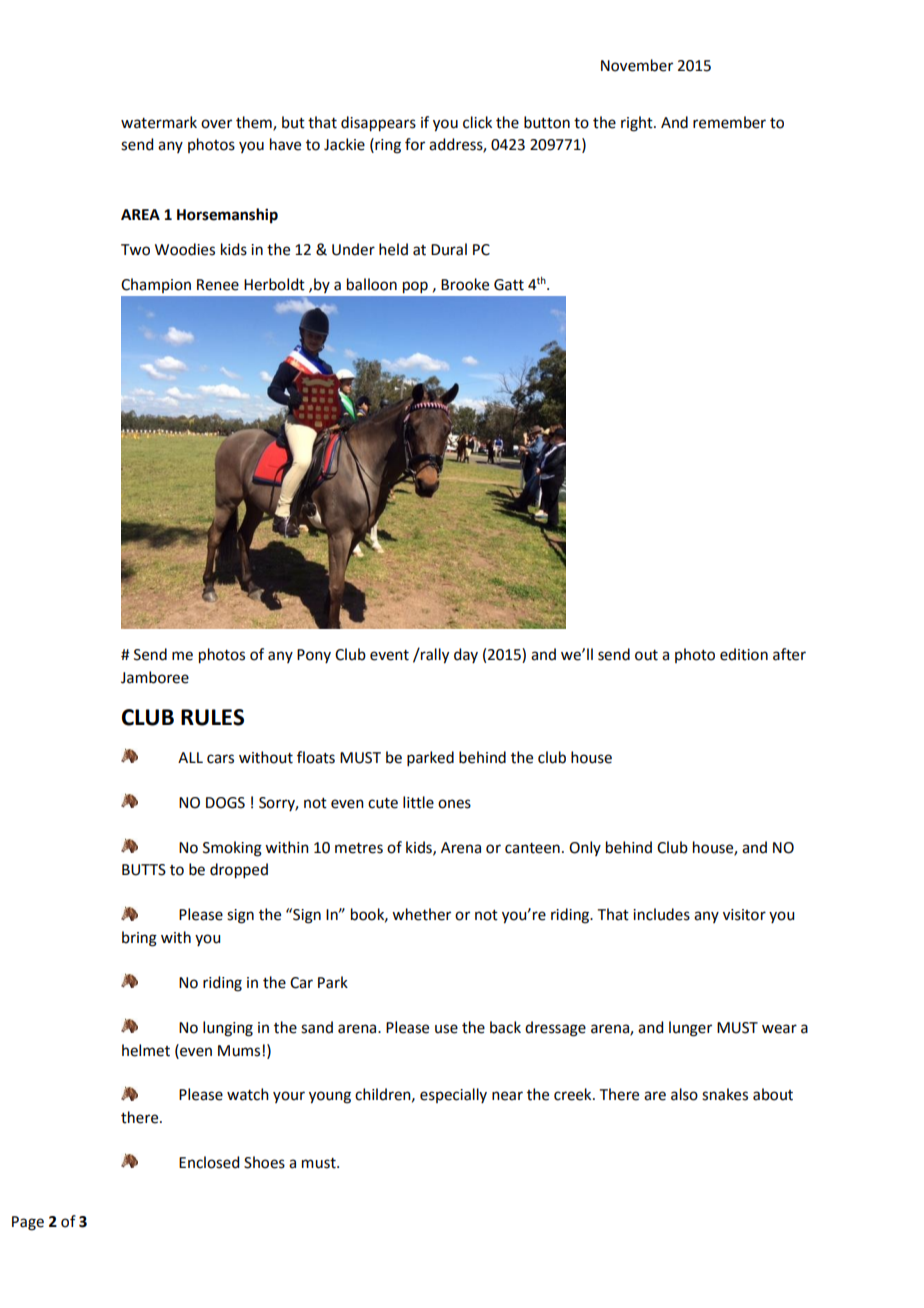  Describe the element at coordinates (209, 1162) in the image. I see `Enclosed` at that location.
